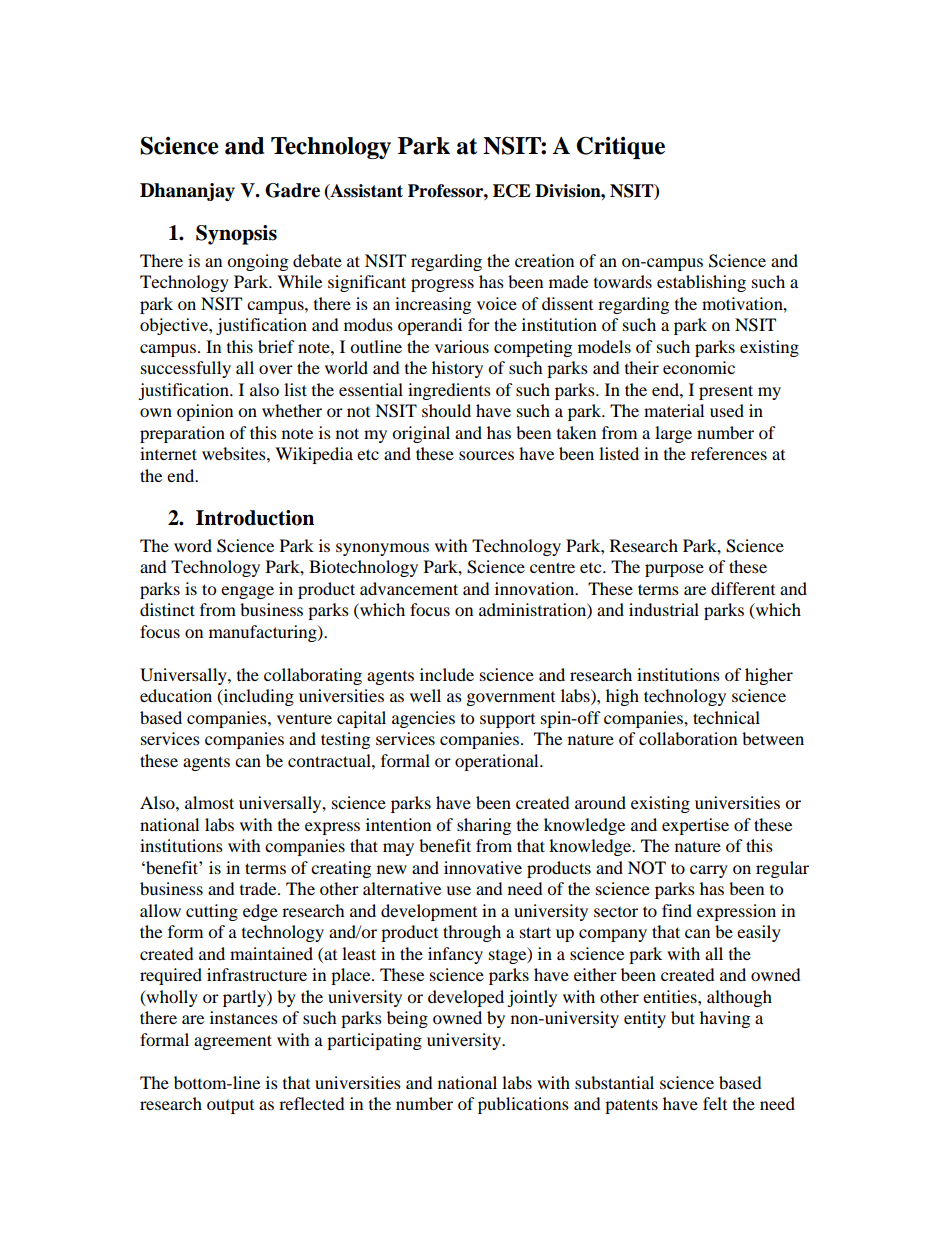  I want to click on publications, so click(523, 1105).
